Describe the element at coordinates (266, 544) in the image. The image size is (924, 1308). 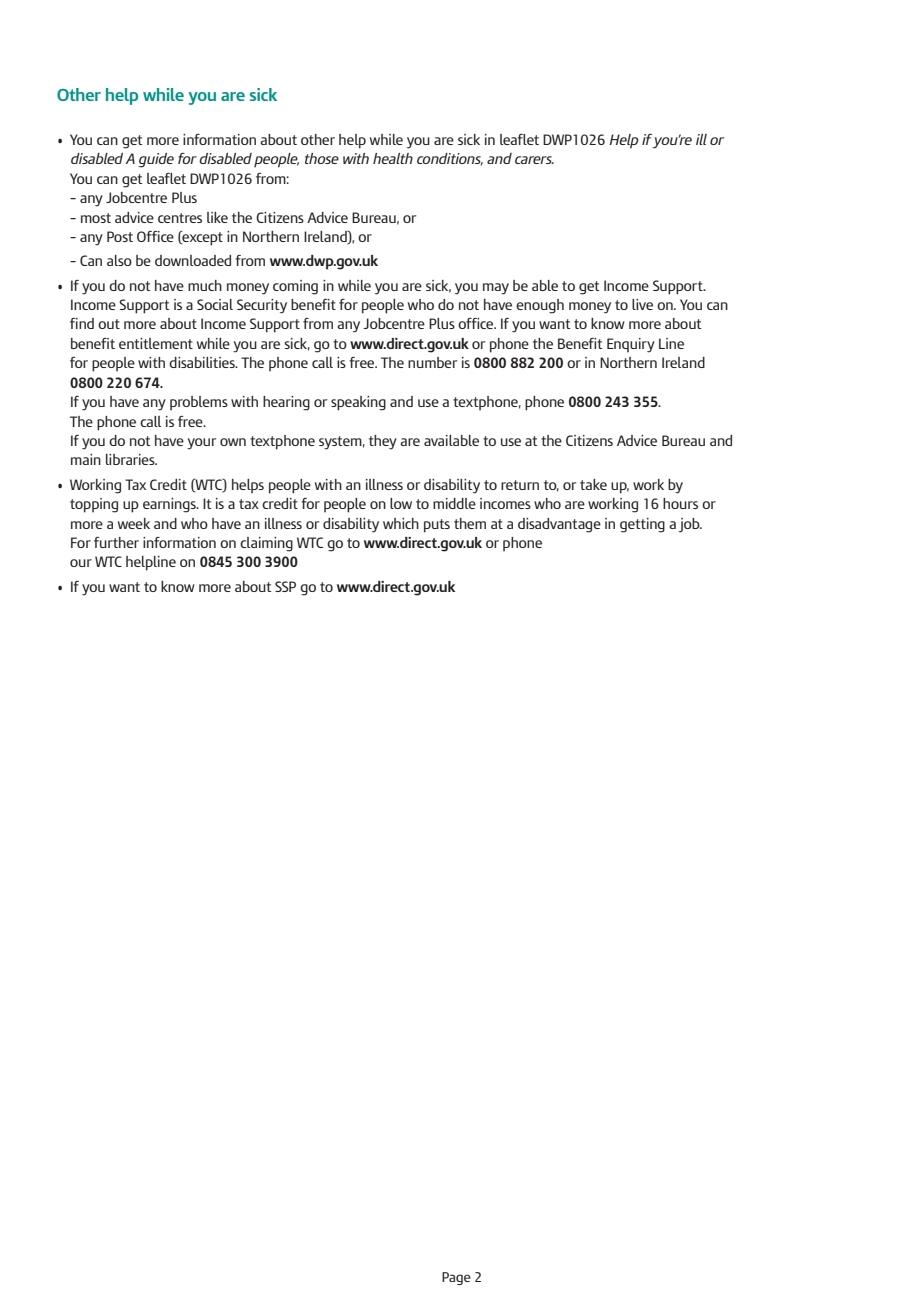
I see `claiming` at that location.
